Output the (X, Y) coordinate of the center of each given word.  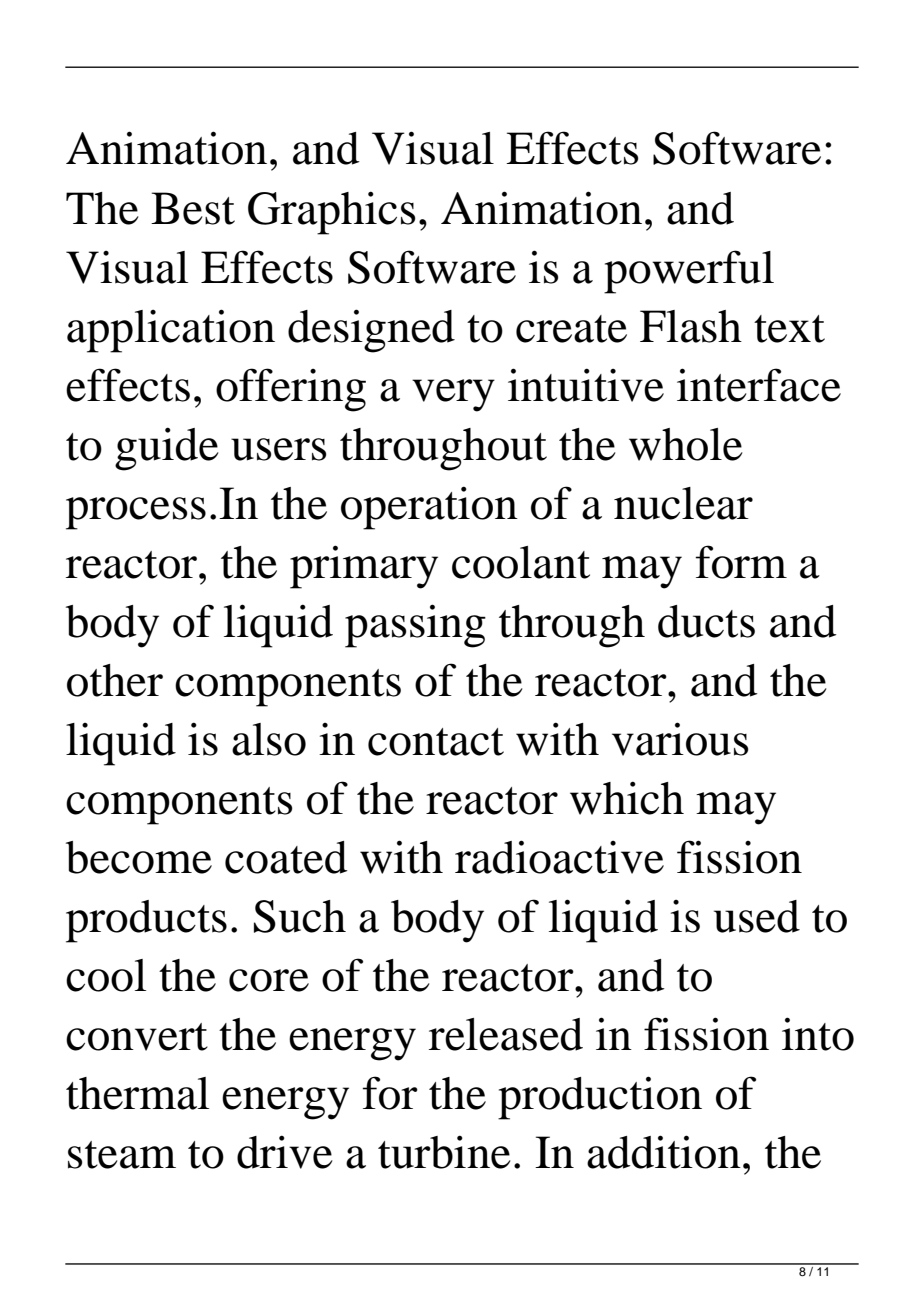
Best (193, 208)
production (600, 1098)
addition (664, 1152)
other (115, 680)
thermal (137, 1093)
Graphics (332, 213)
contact (436, 742)
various (680, 739)
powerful (689, 272)
